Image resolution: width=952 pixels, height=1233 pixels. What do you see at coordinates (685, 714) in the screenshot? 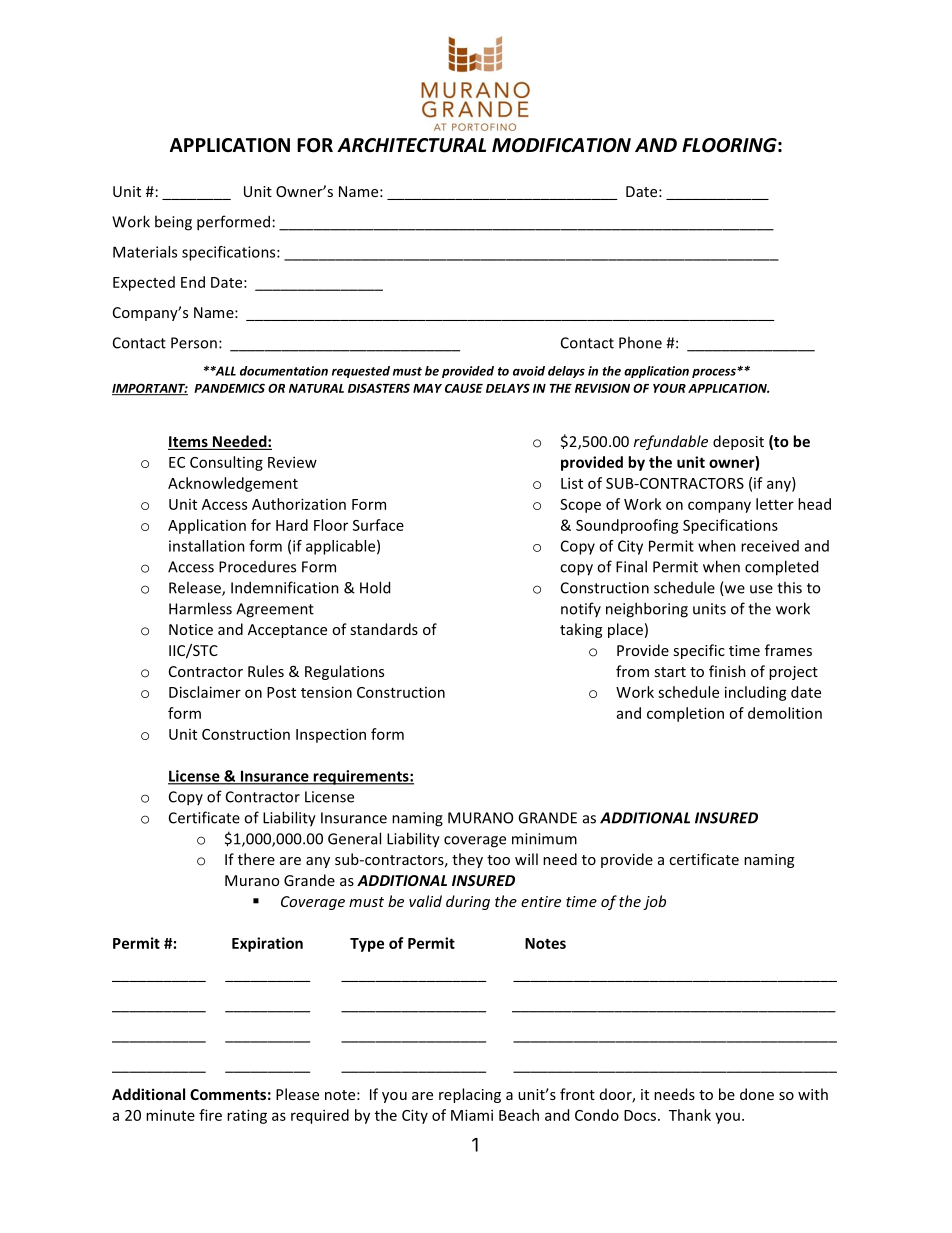
I see `completion` at bounding box center [685, 714].
